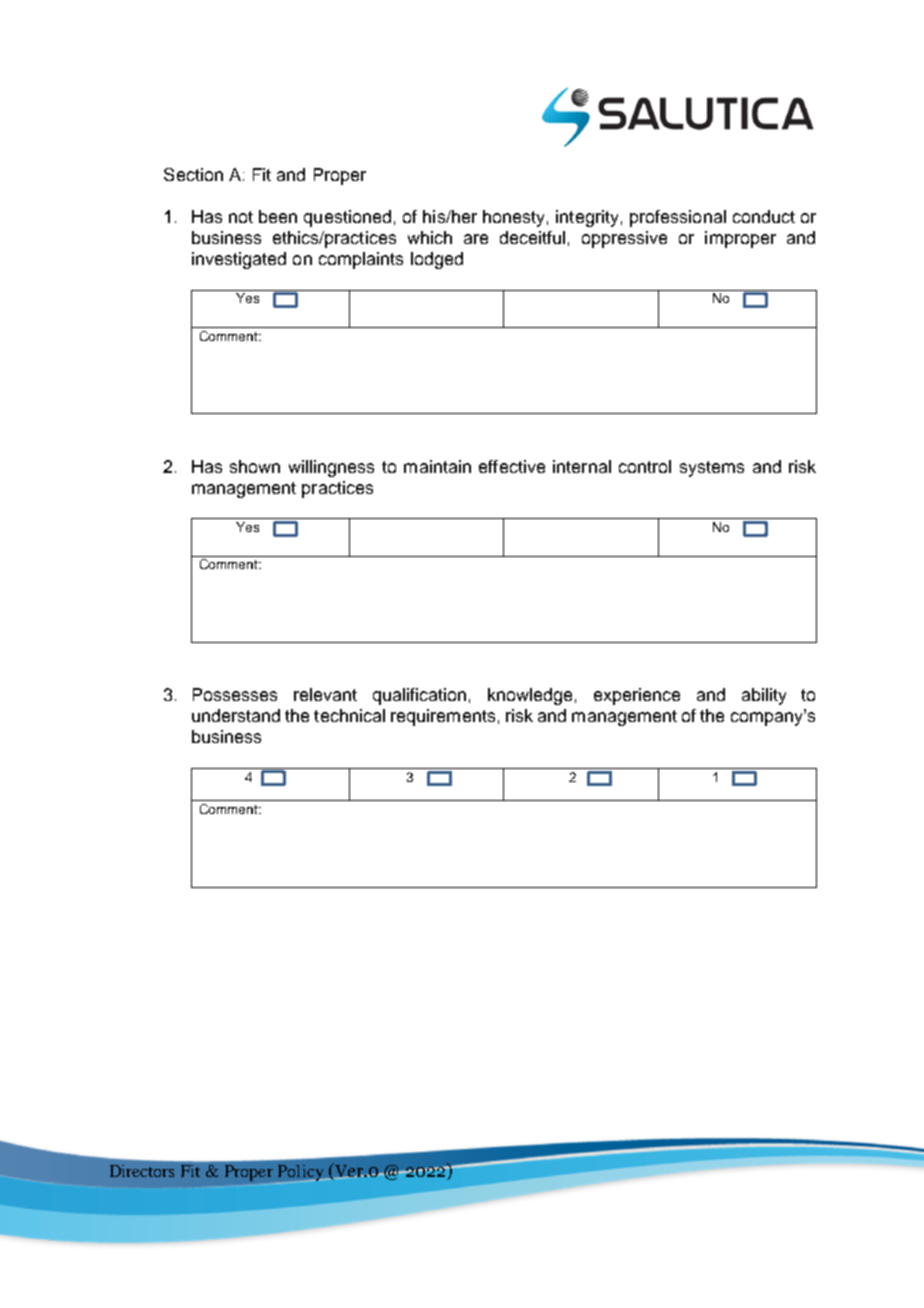  What do you see at coordinates (443, 717) in the screenshot?
I see `requirements` at bounding box center [443, 717].
